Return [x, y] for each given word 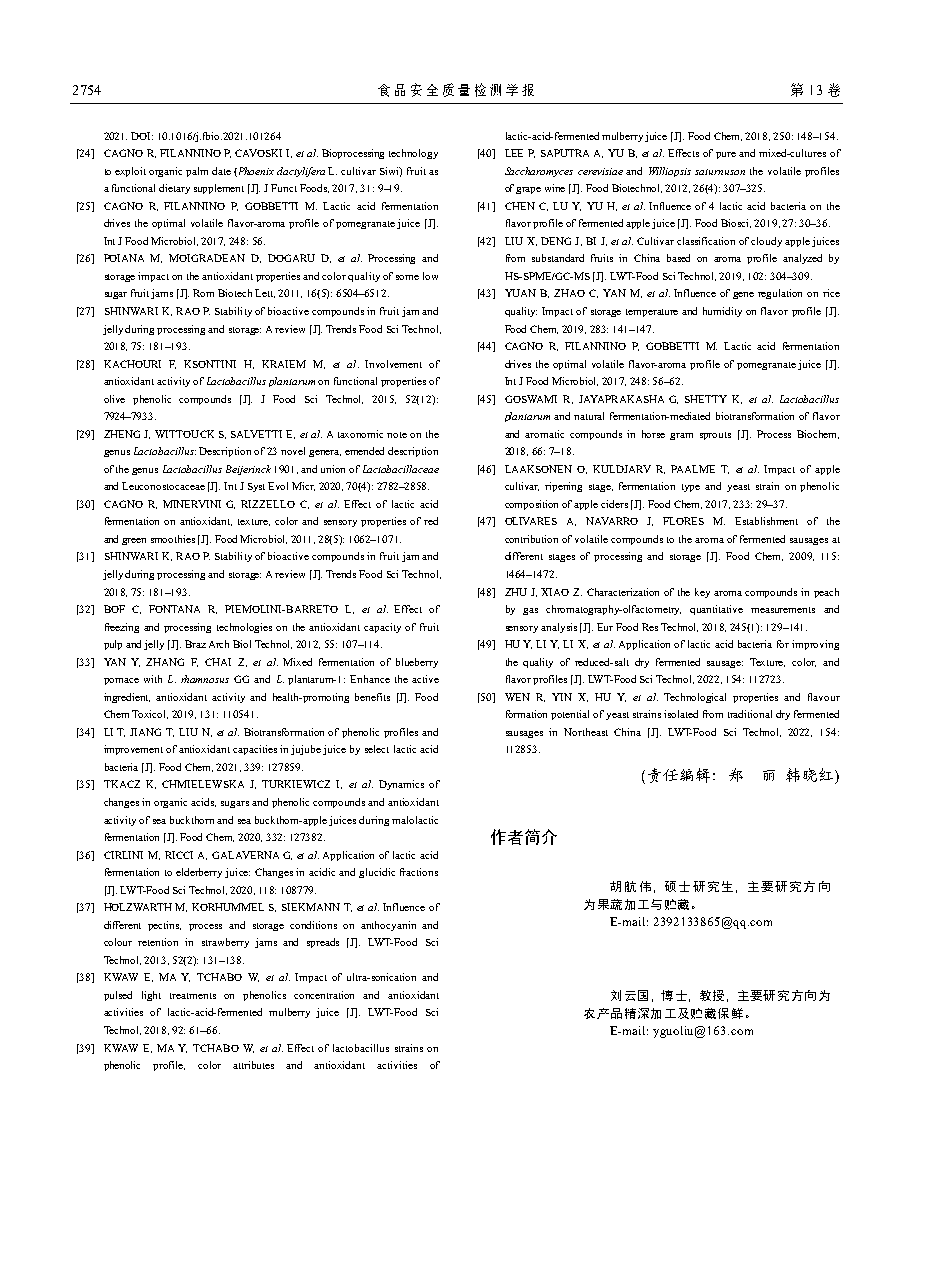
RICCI [179, 855]
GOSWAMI [531, 399]
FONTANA [174, 609]
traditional [750, 714]
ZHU [516, 592]
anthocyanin [388, 926]
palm [197, 172]
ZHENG [122, 434]
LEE [514, 153]
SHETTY [706, 399]
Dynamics [401, 785]
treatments [193, 996]
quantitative [716, 610]
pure [726, 155]
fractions [419, 872]
